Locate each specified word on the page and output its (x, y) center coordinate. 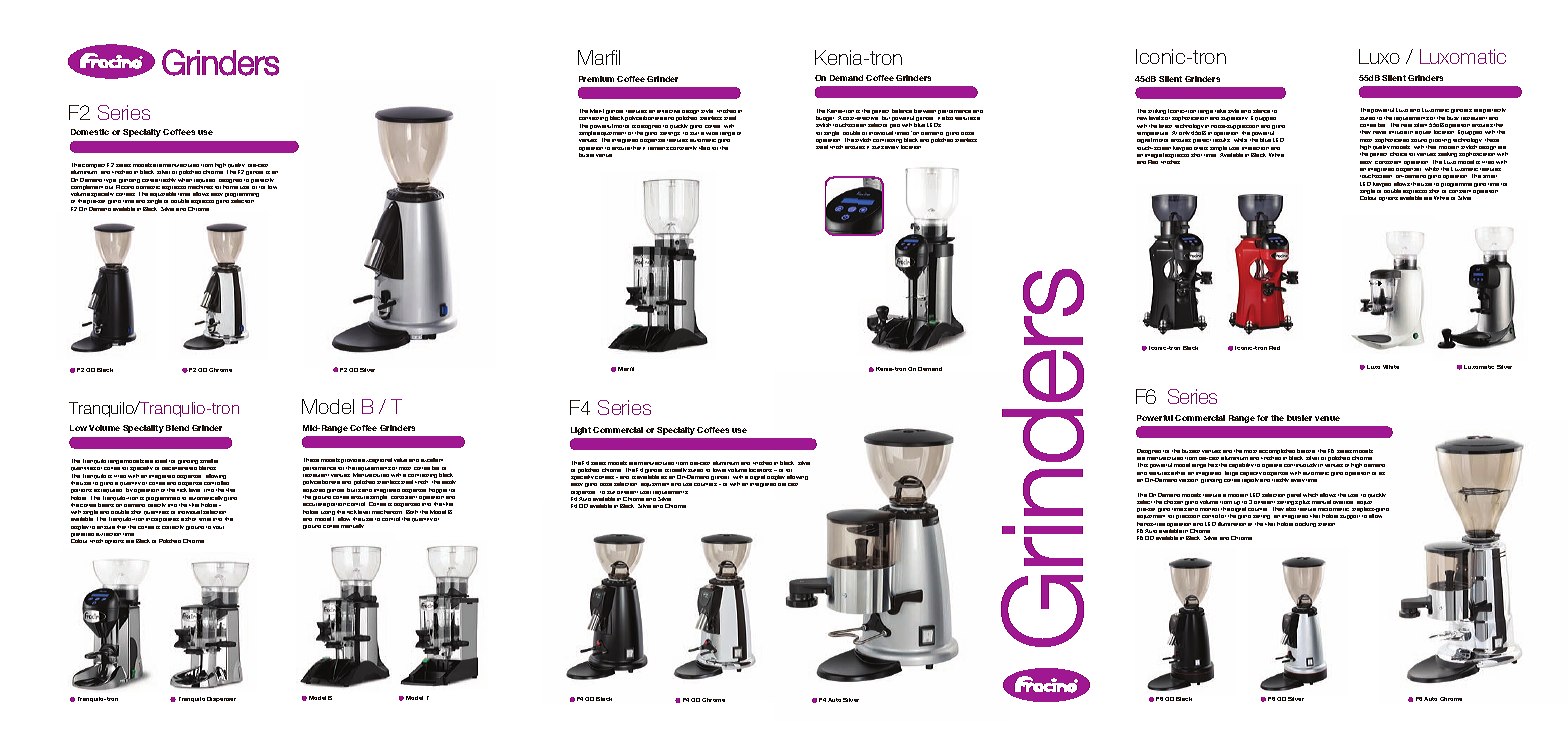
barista (1306, 451)
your (218, 527)
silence (1261, 111)
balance (902, 111)
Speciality (143, 429)
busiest (1191, 451)
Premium (596, 79)
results (1221, 140)
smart (1490, 176)
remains (658, 148)
